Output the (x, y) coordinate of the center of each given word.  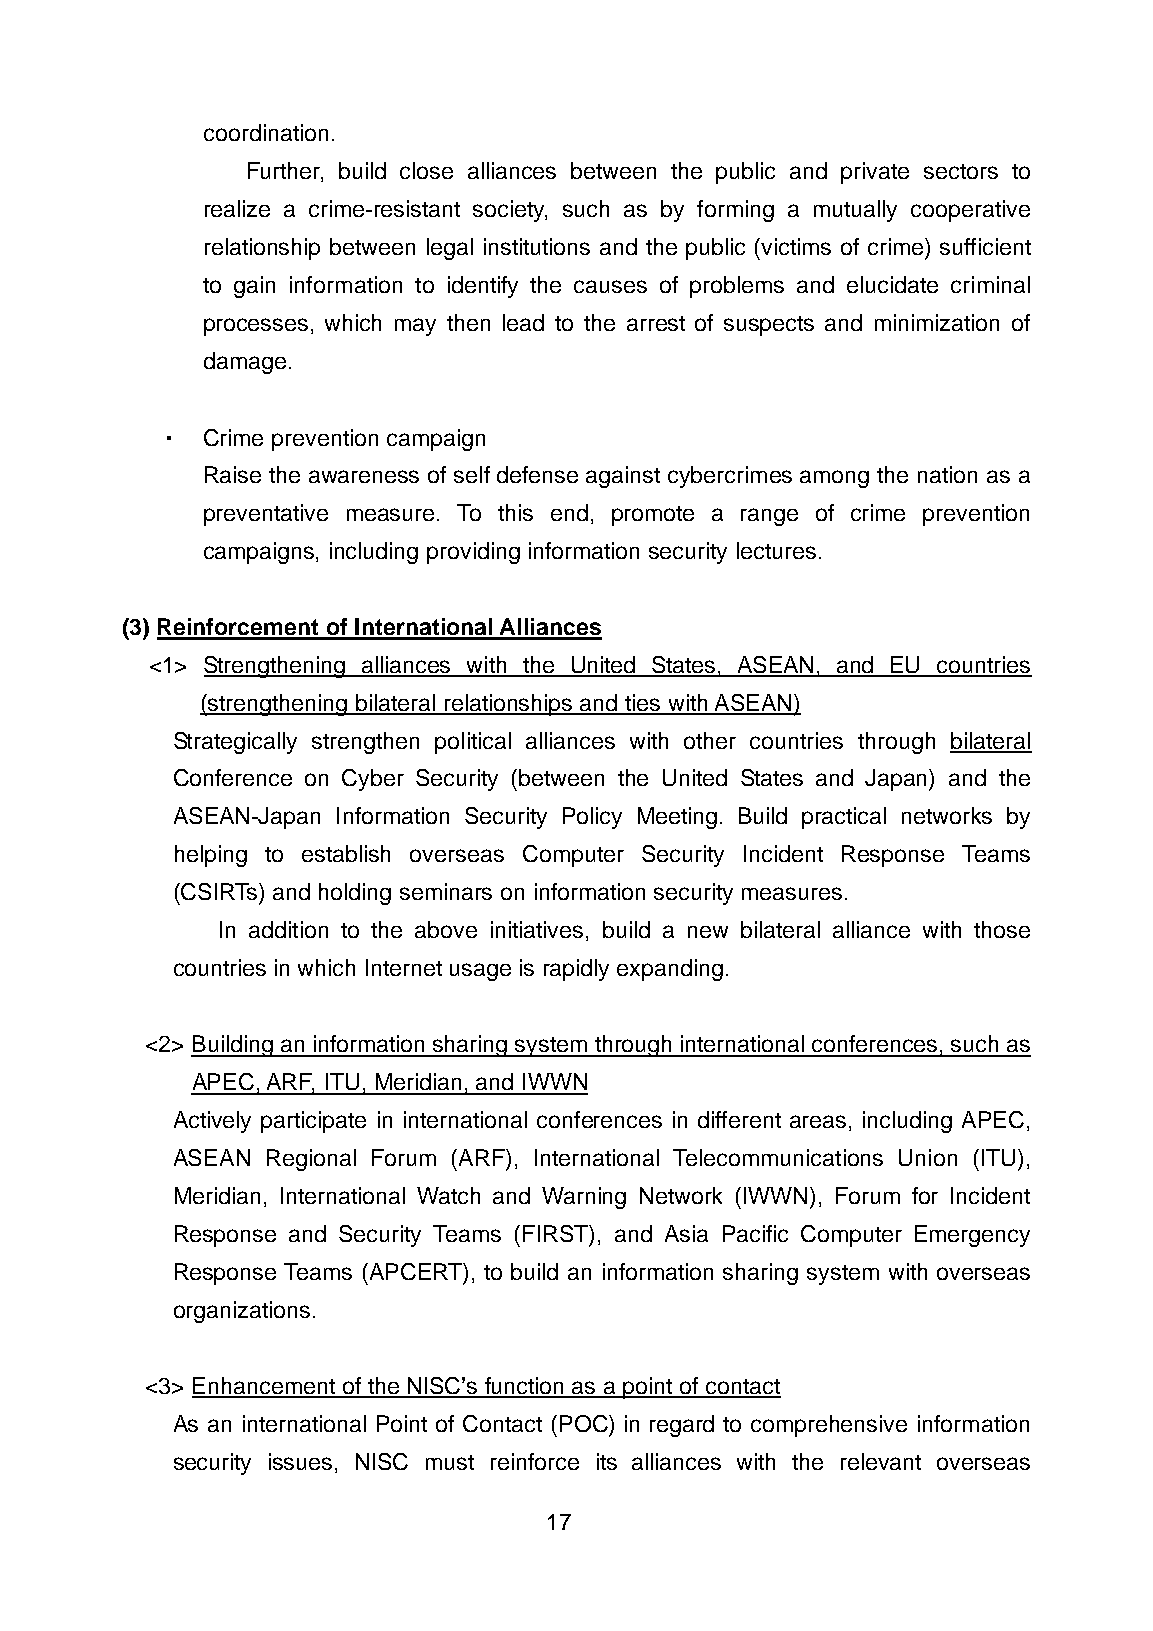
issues (300, 1461)
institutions (537, 246)
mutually (855, 211)
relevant (881, 1461)
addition (288, 929)
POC (585, 1423)
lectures (776, 550)
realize (237, 208)
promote (653, 516)
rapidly (576, 970)
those (1002, 929)
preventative (266, 515)
